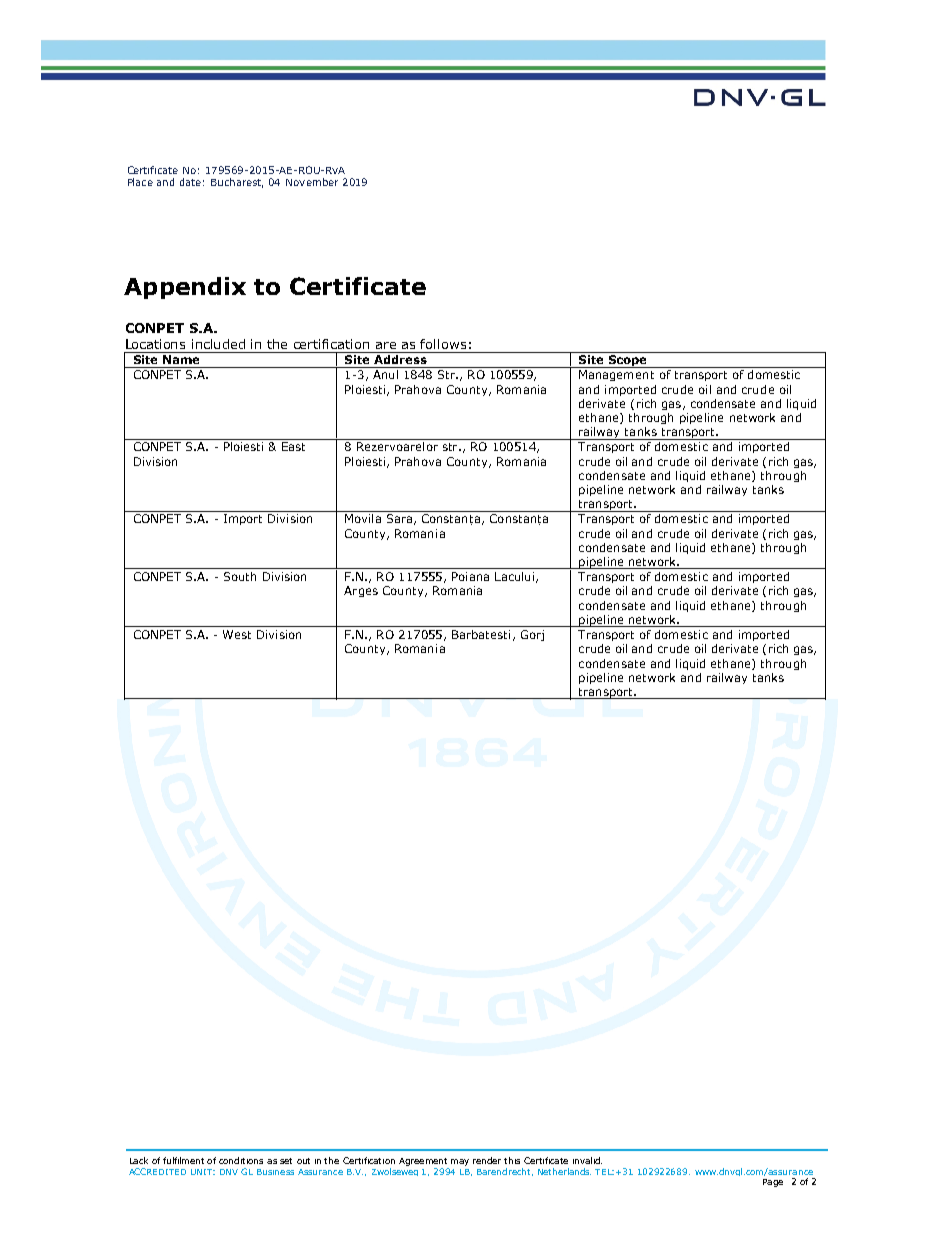 The height and width of the page is (1233, 952). Describe the element at coordinates (183, 1160) in the page. I see `fulfilment` at that location.
